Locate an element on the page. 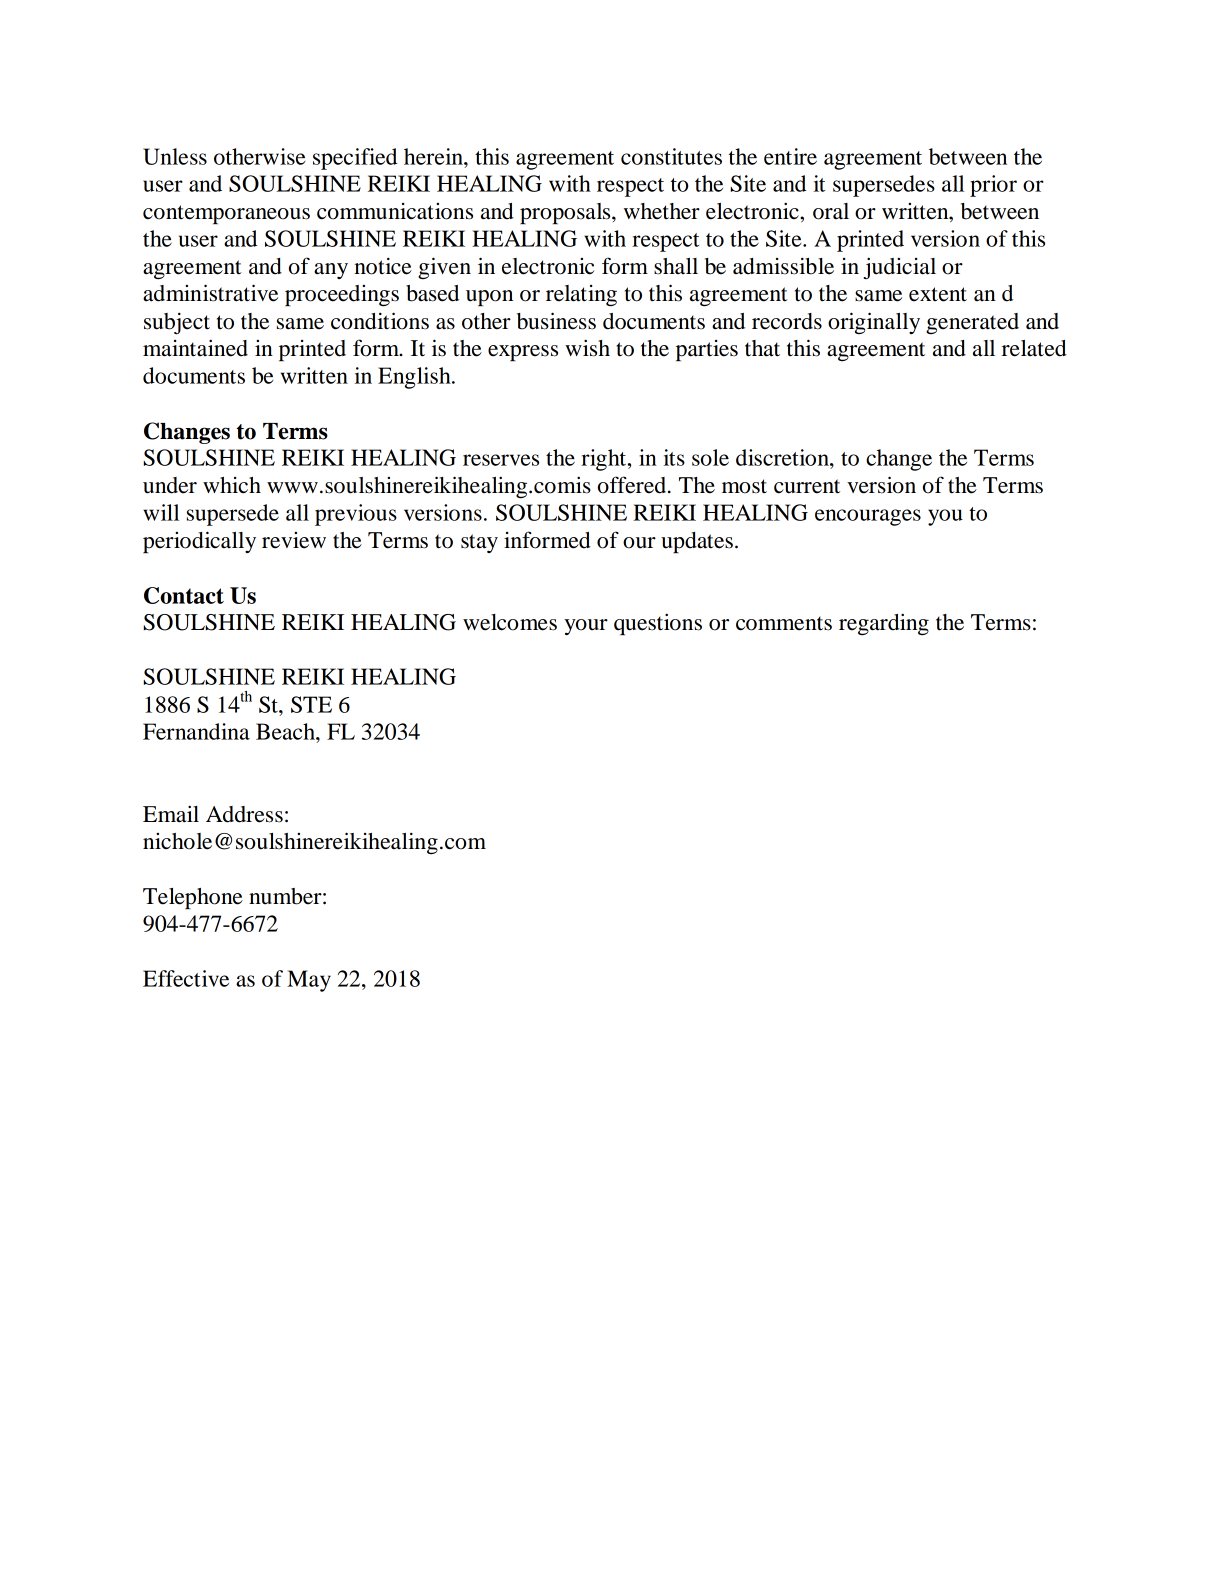 This document has width=1215, height=1572. Effective is located at coordinates (186, 978).
